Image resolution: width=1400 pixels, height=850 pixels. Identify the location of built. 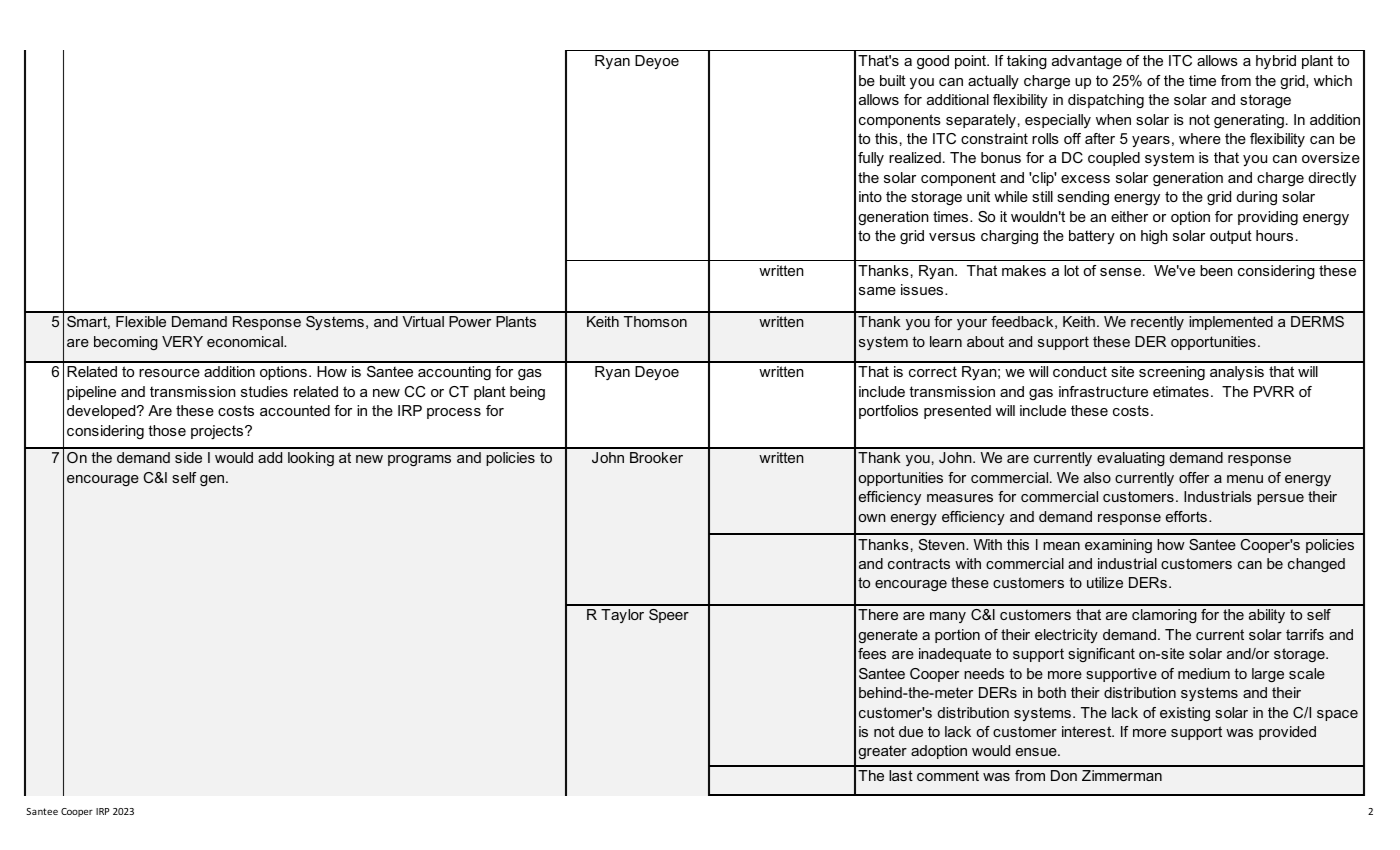
(893, 80).
